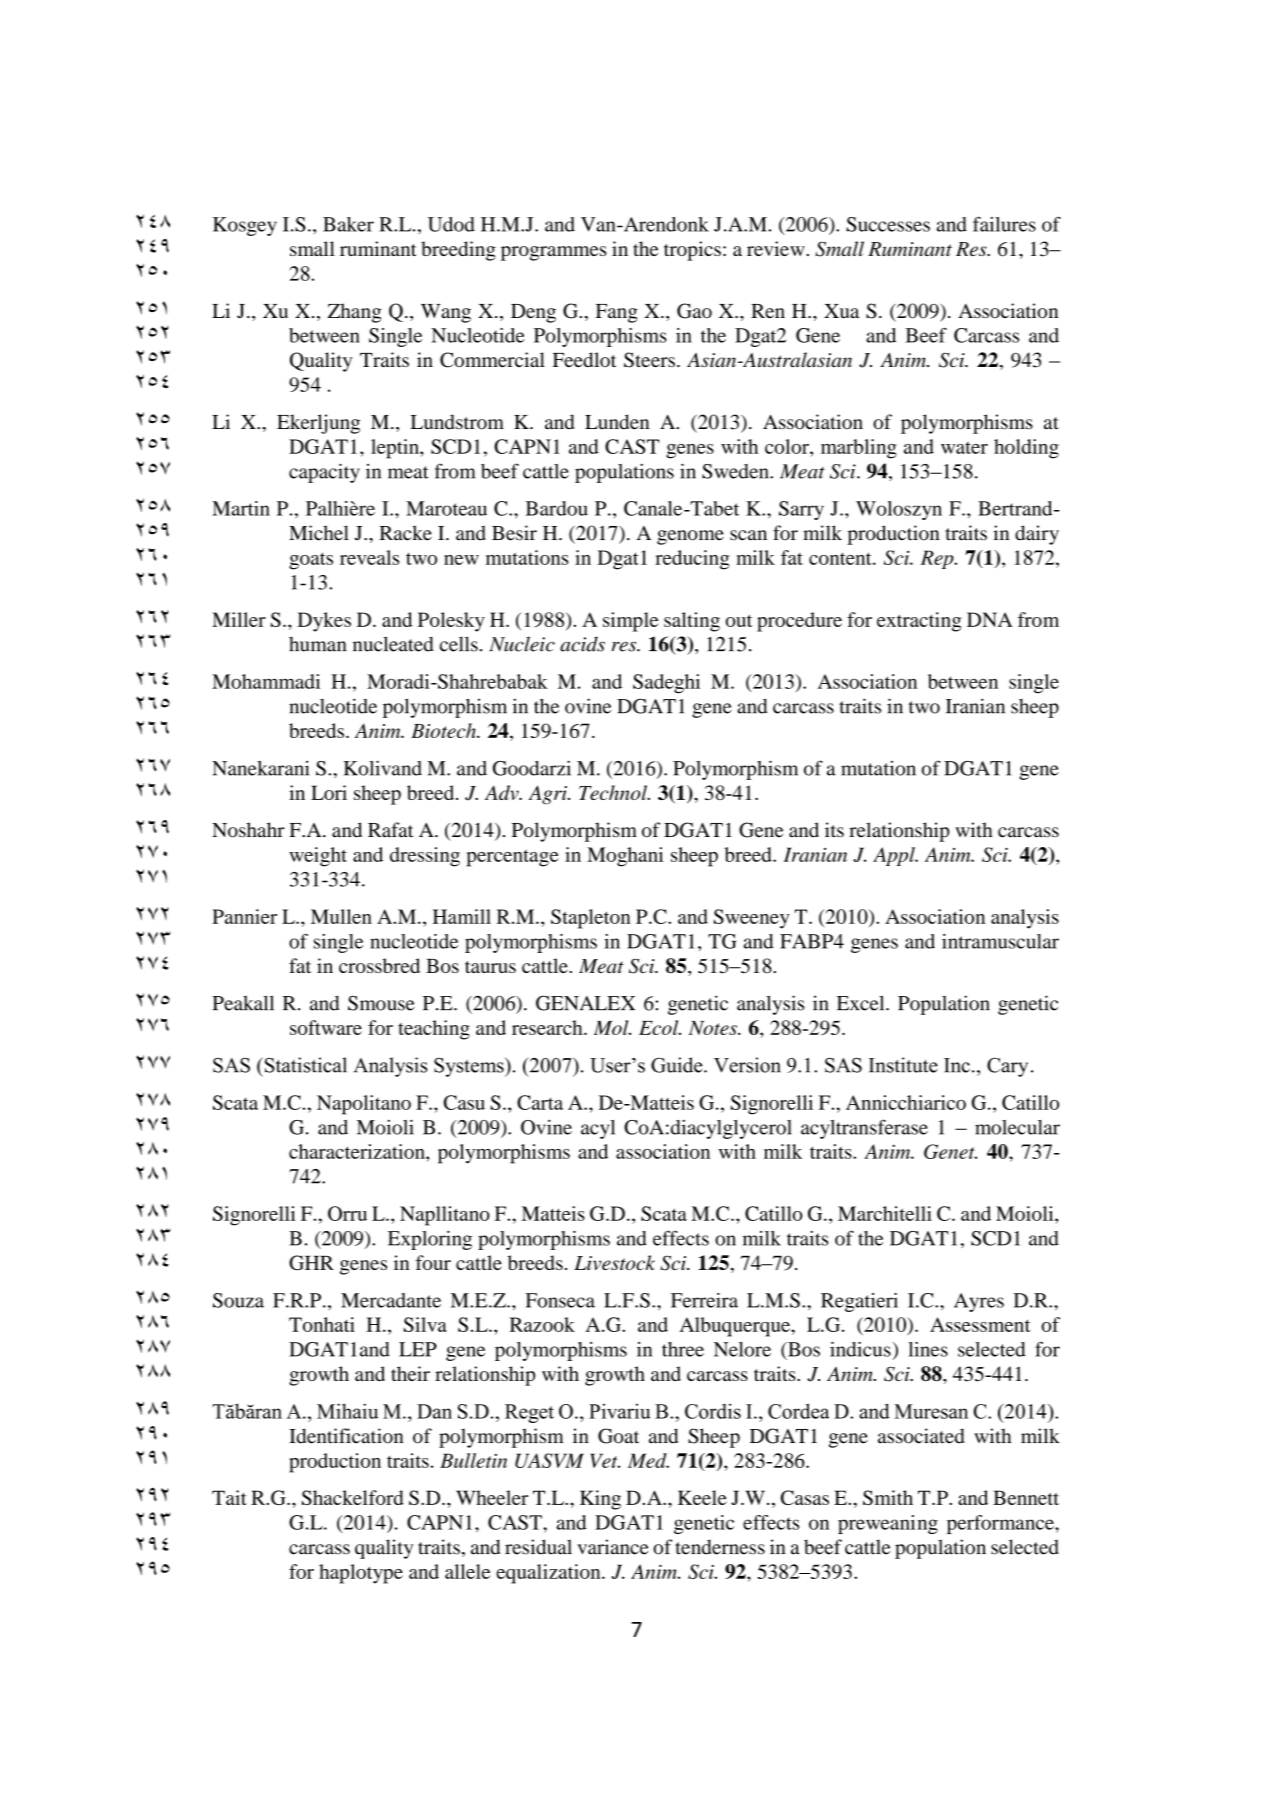 The image size is (1272, 1799). I want to click on Baker, so click(348, 224).
